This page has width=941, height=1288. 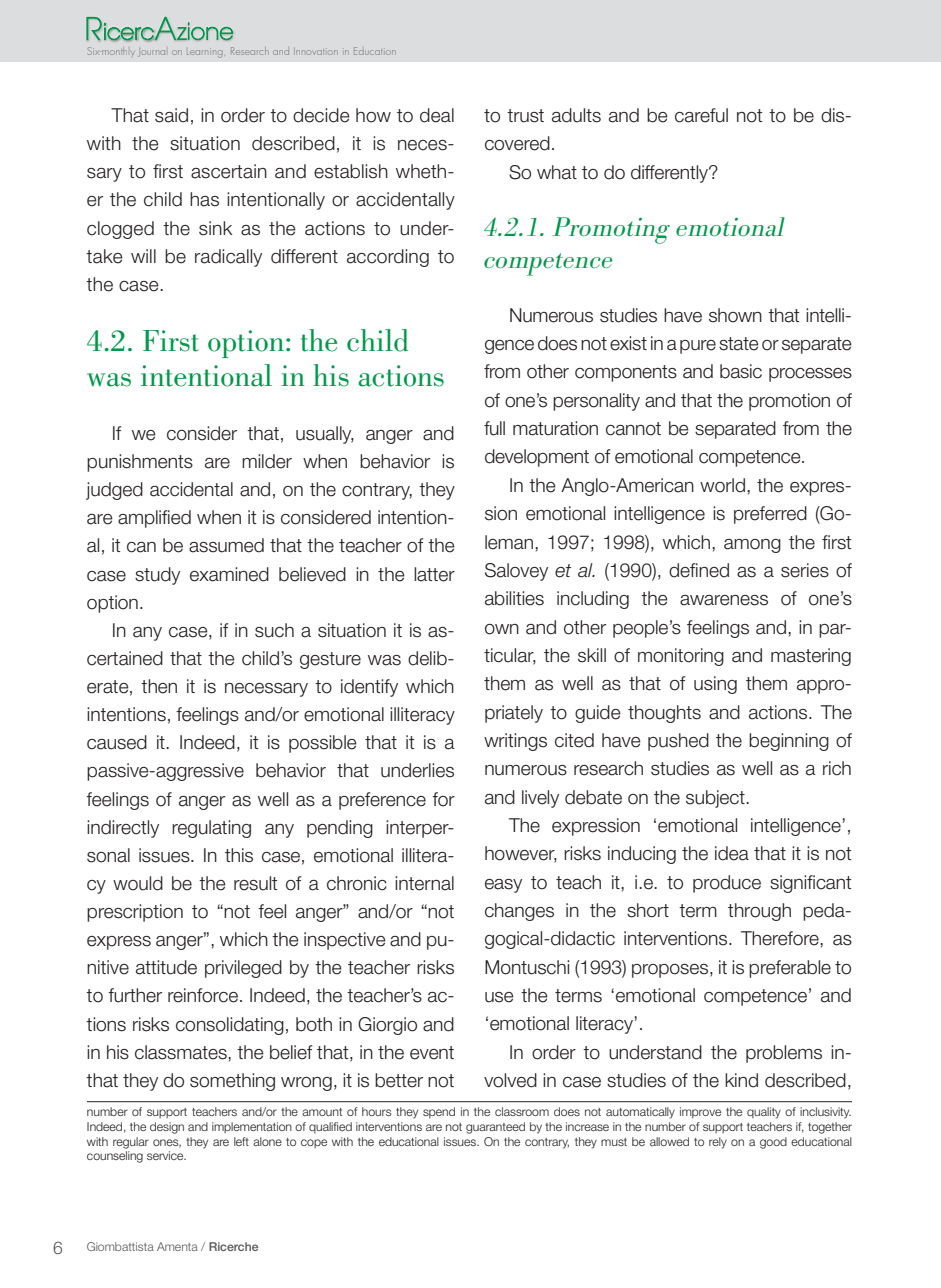 What do you see at coordinates (211, 829) in the page?
I see `regulating` at bounding box center [211, 829].
